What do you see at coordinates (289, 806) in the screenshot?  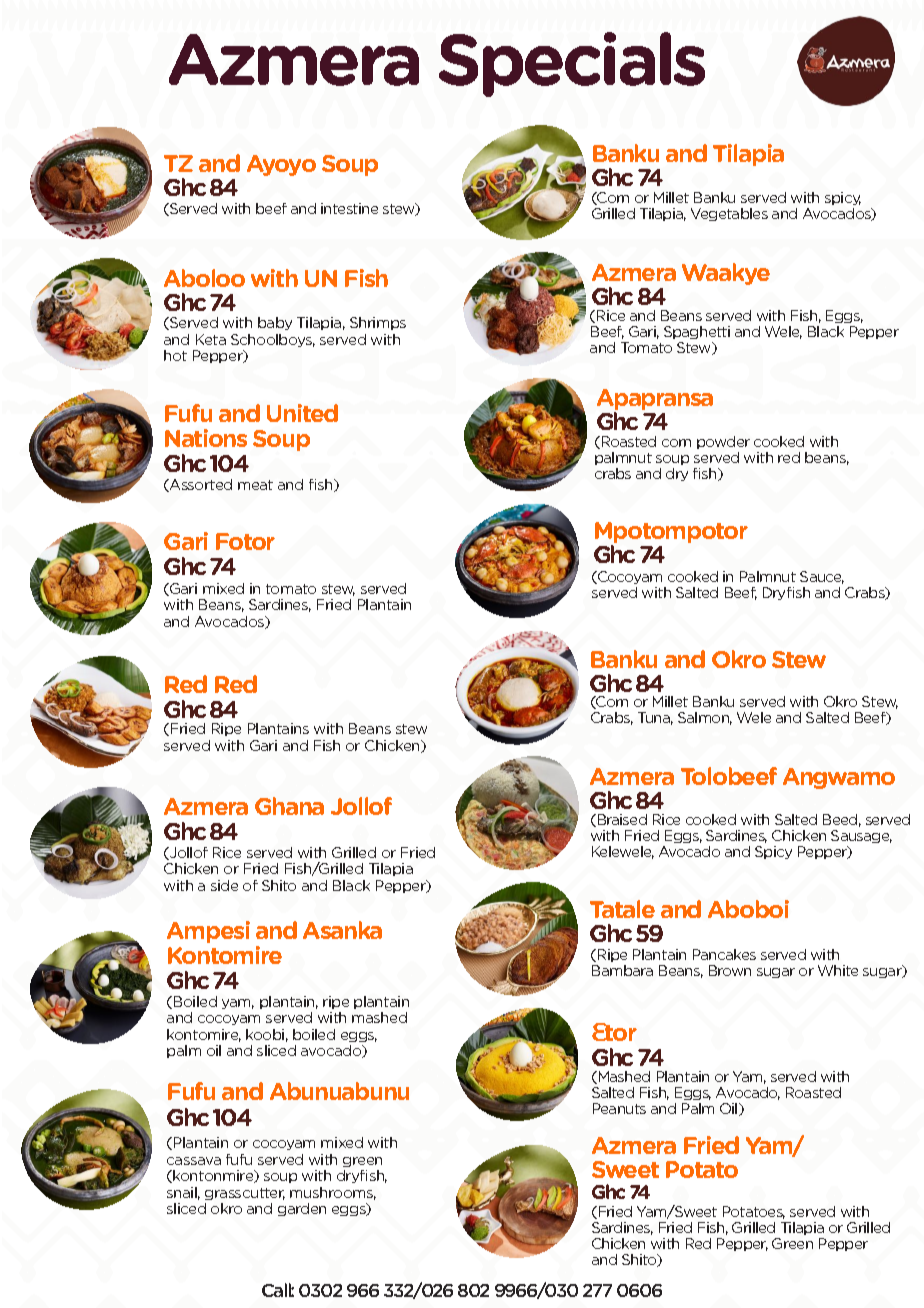 I see `Ghana` at bounding box center [289, 806].
